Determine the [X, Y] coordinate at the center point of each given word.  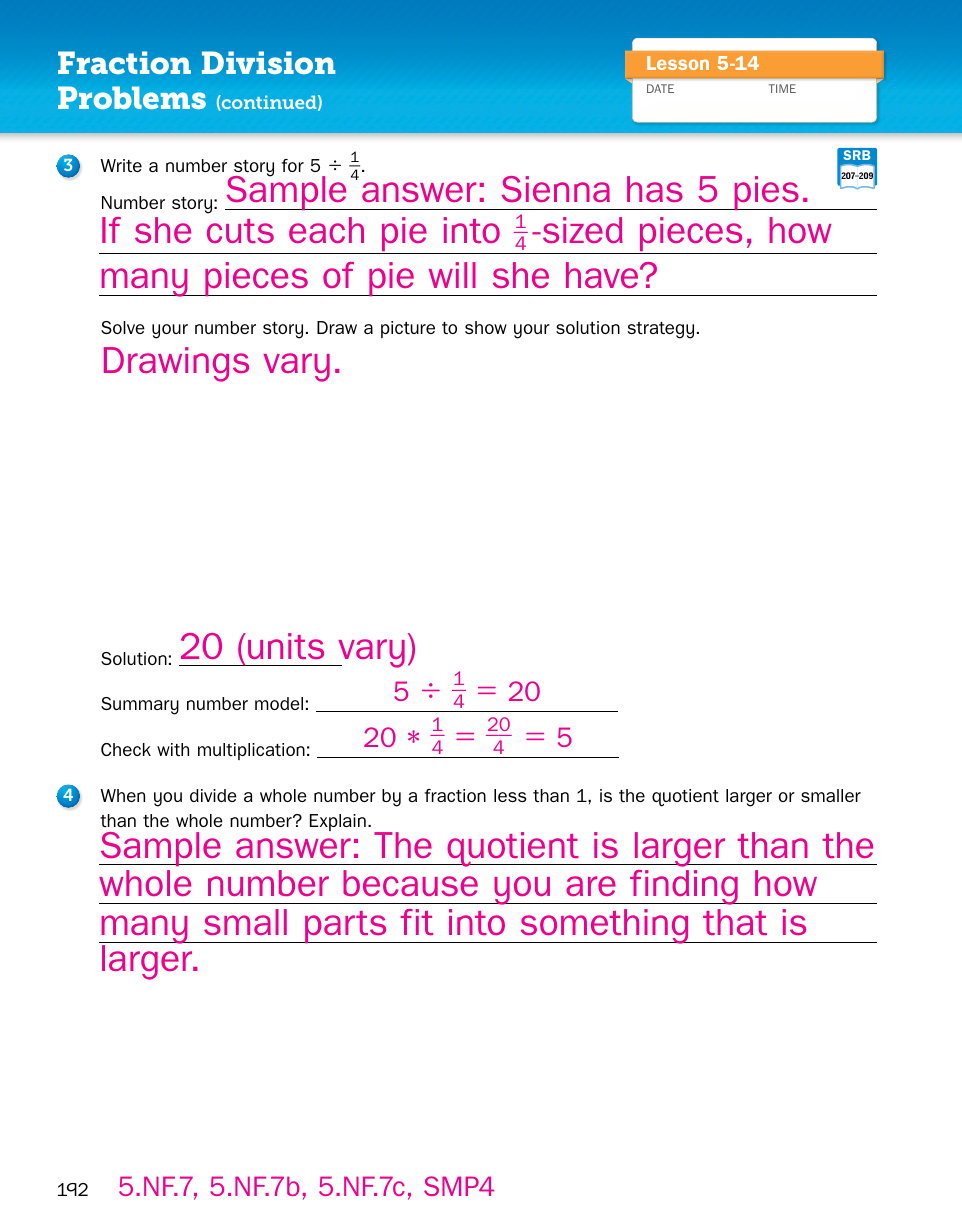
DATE [660, 88]
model [279, 703]
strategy [660, 330]
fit [416, 922]
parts [346, 927]
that [735, 922]
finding [684, 887]
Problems [132, 97]
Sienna [555, 189]
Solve [123, 327]
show [486, 327]
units [286, 646]
